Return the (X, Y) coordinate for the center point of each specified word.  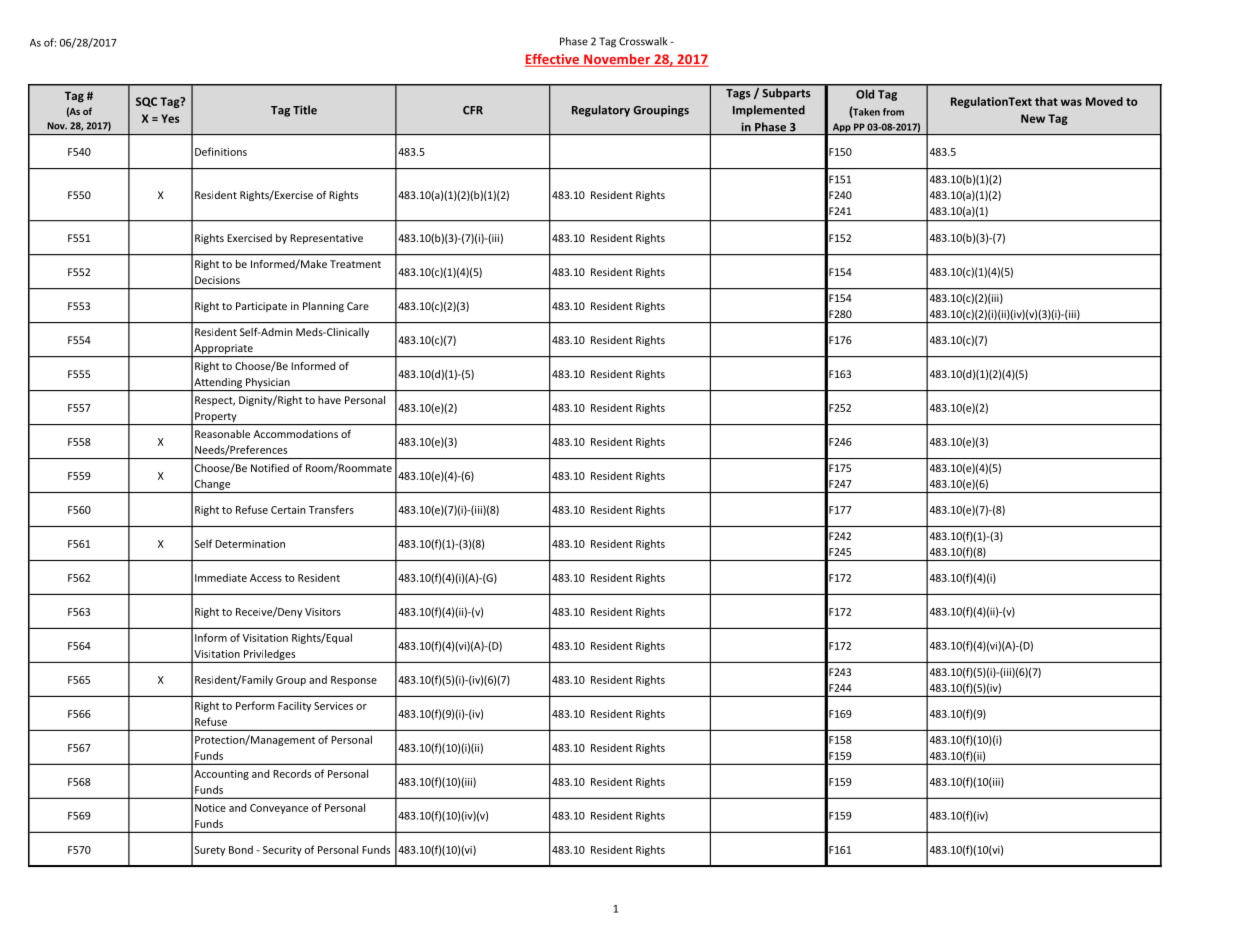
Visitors (323, 612)
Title (305, 110)
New (1033, 118)
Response (354, 681)
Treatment (355, 264)
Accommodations (296, 434)
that (1046, 101)
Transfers (331, 509)
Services (333, 706)
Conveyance (279, 809)
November (617, 60)
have (329, 400)
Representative (326, 239)
